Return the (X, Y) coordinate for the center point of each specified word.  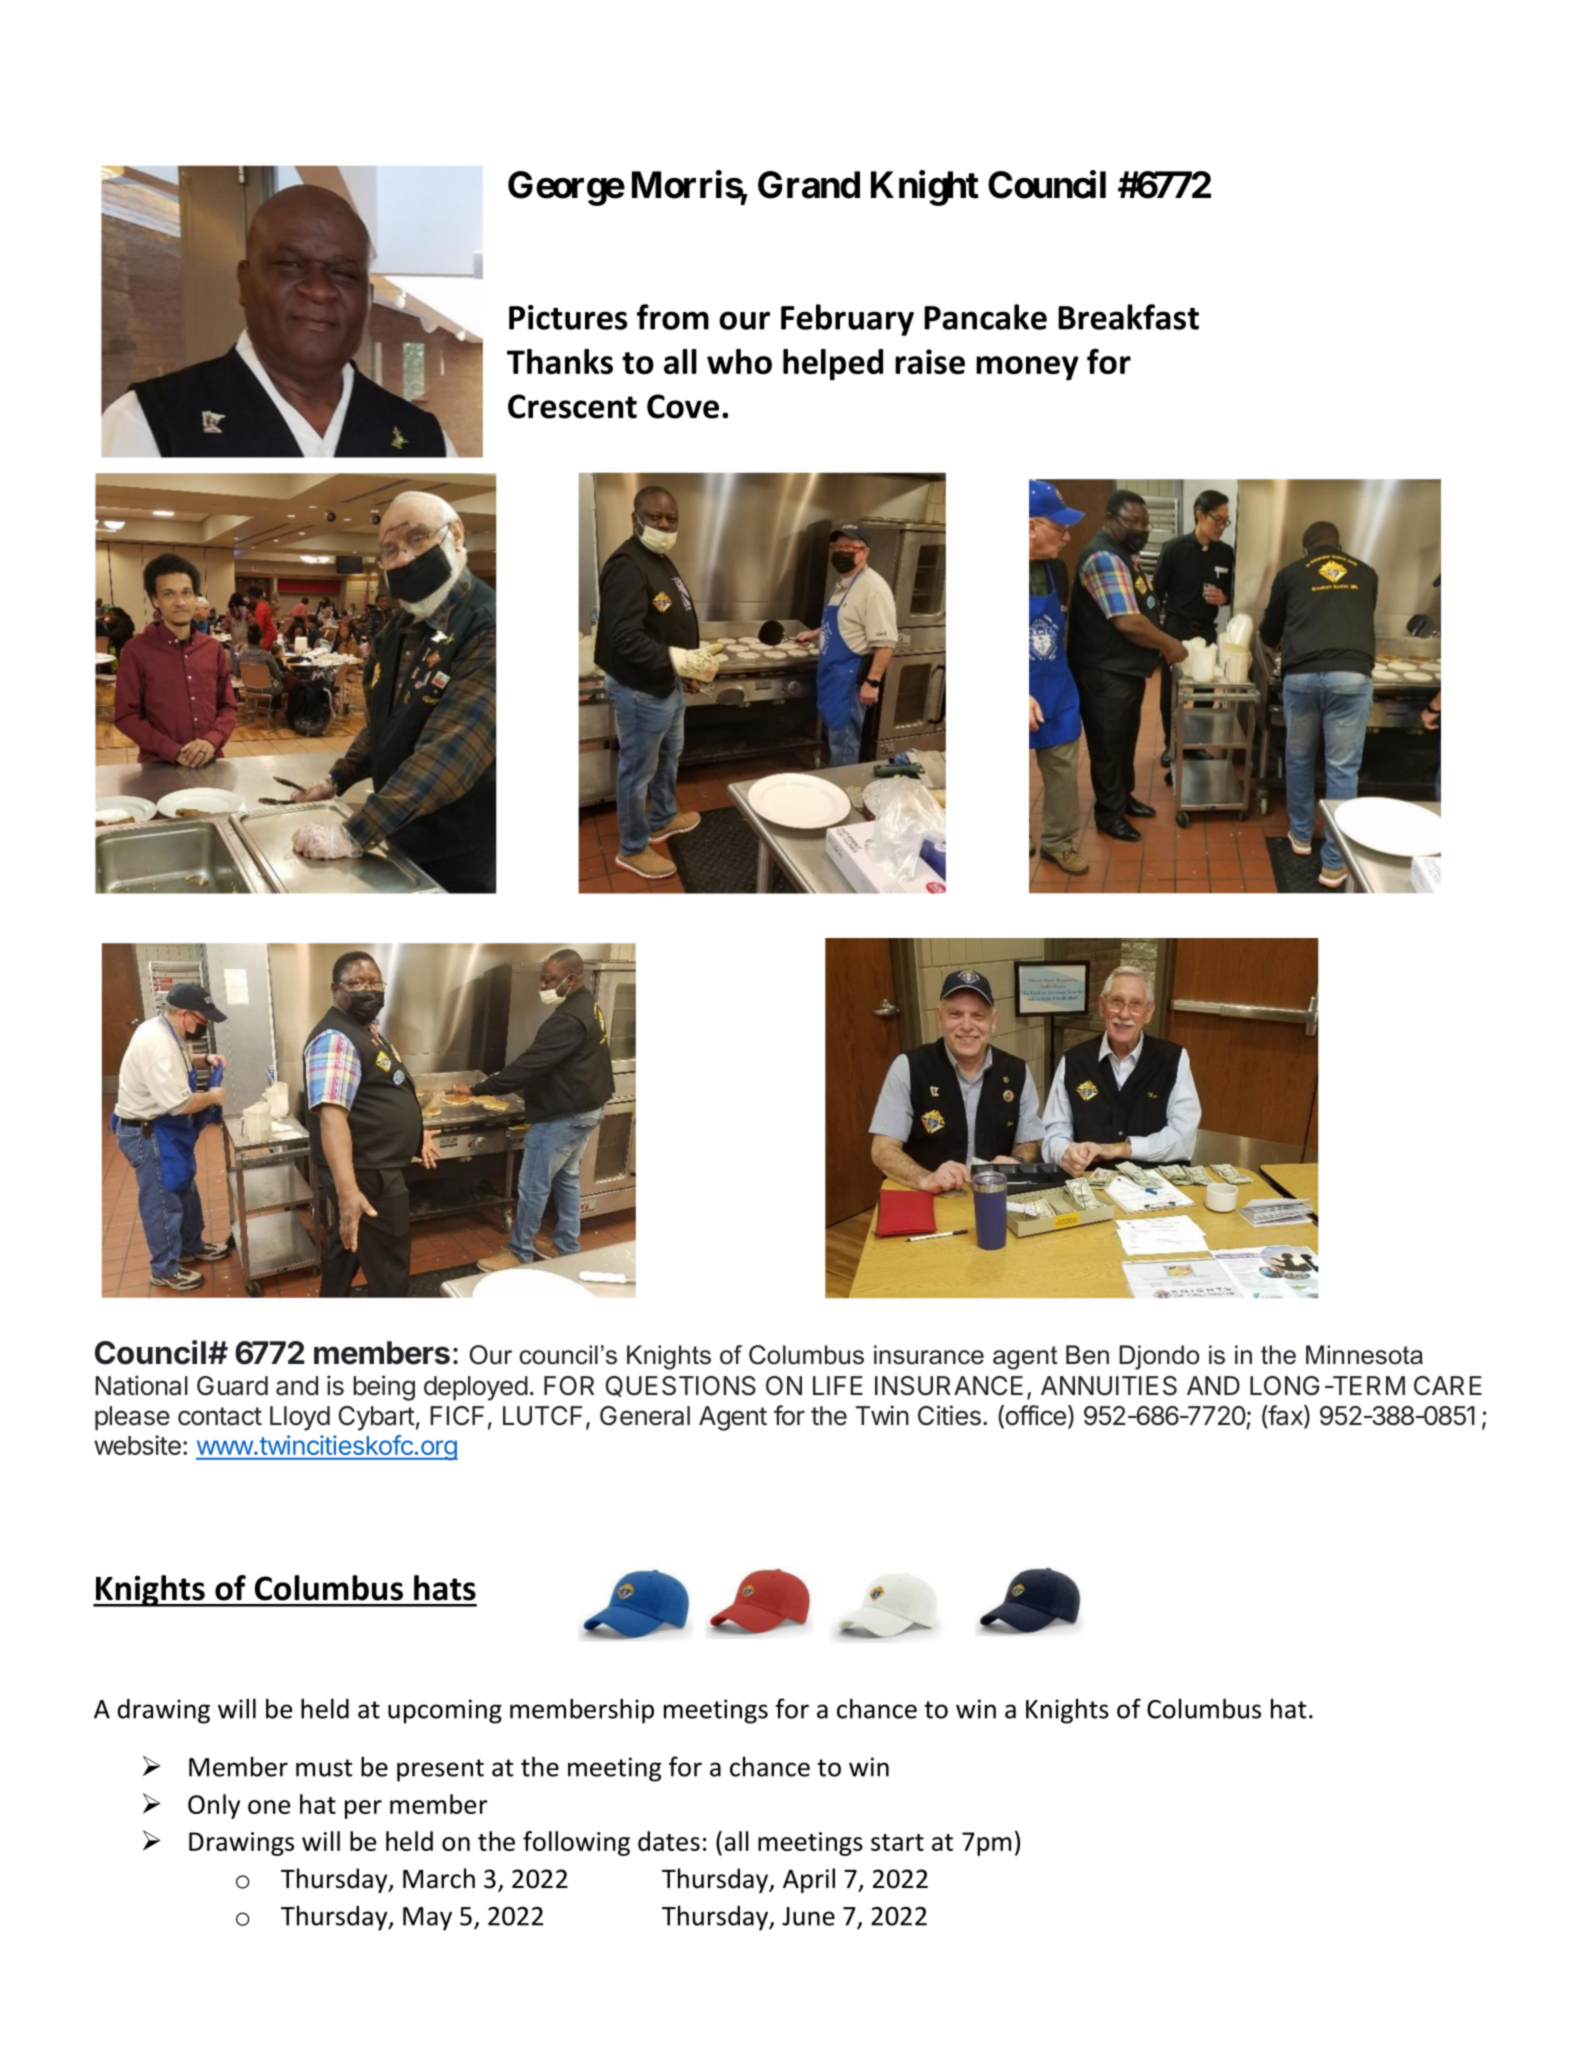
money (1027, 368)
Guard (232, 1386)
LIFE (838, 1385)
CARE (1448, 1386)
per (363, 1809)
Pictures (568, 317)
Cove (683, 406)
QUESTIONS (681, 1386)
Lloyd (300, 1418)
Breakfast (1128, 317)
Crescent (572, 406)
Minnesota (1364, 1355)
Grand (809, 185)
